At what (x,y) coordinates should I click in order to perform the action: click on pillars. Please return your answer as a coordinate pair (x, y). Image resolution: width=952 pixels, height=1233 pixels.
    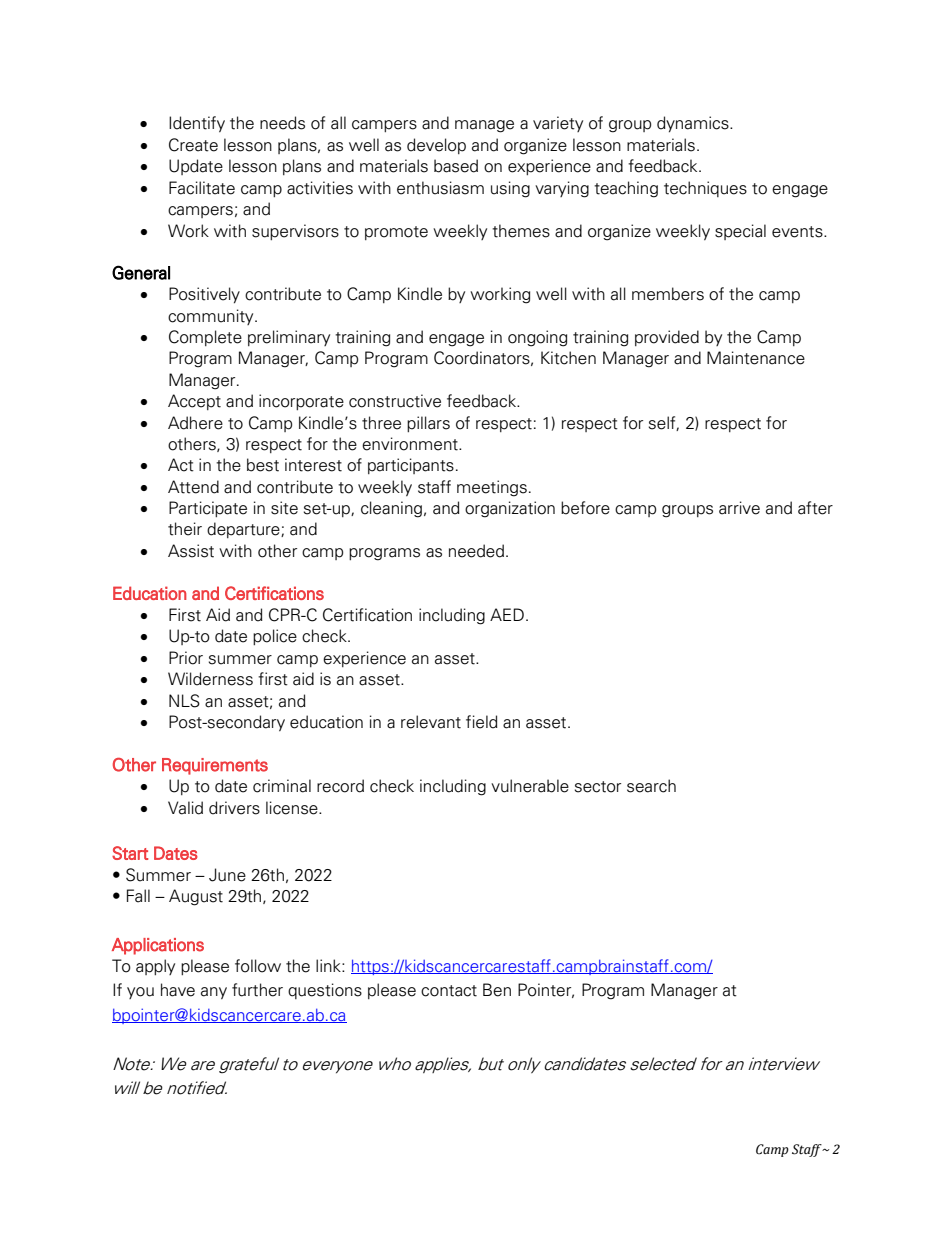
    Looking at the image, I should click on (428, 424).
